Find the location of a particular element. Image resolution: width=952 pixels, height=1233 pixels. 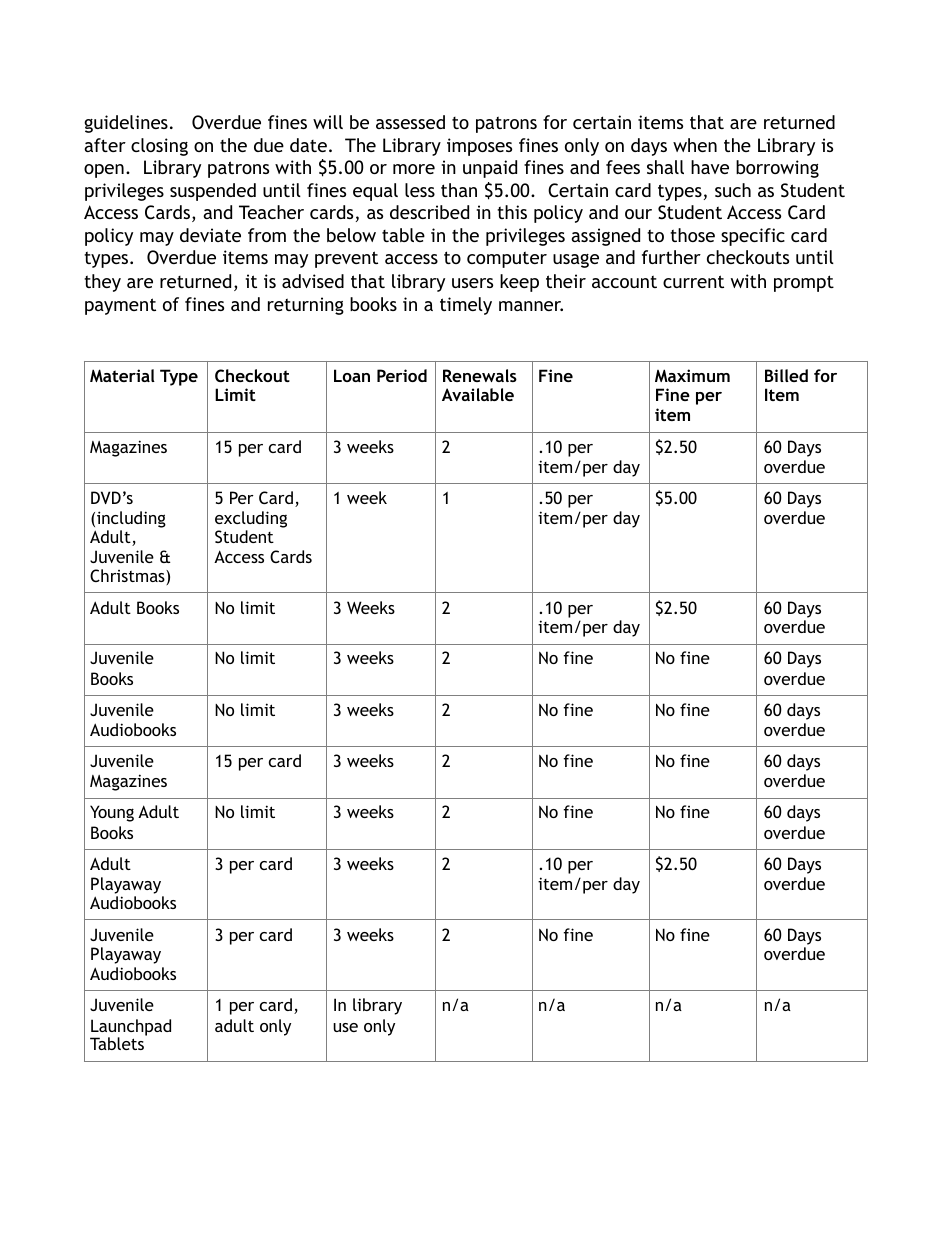

imposes is located at coordinates (479, 147).
